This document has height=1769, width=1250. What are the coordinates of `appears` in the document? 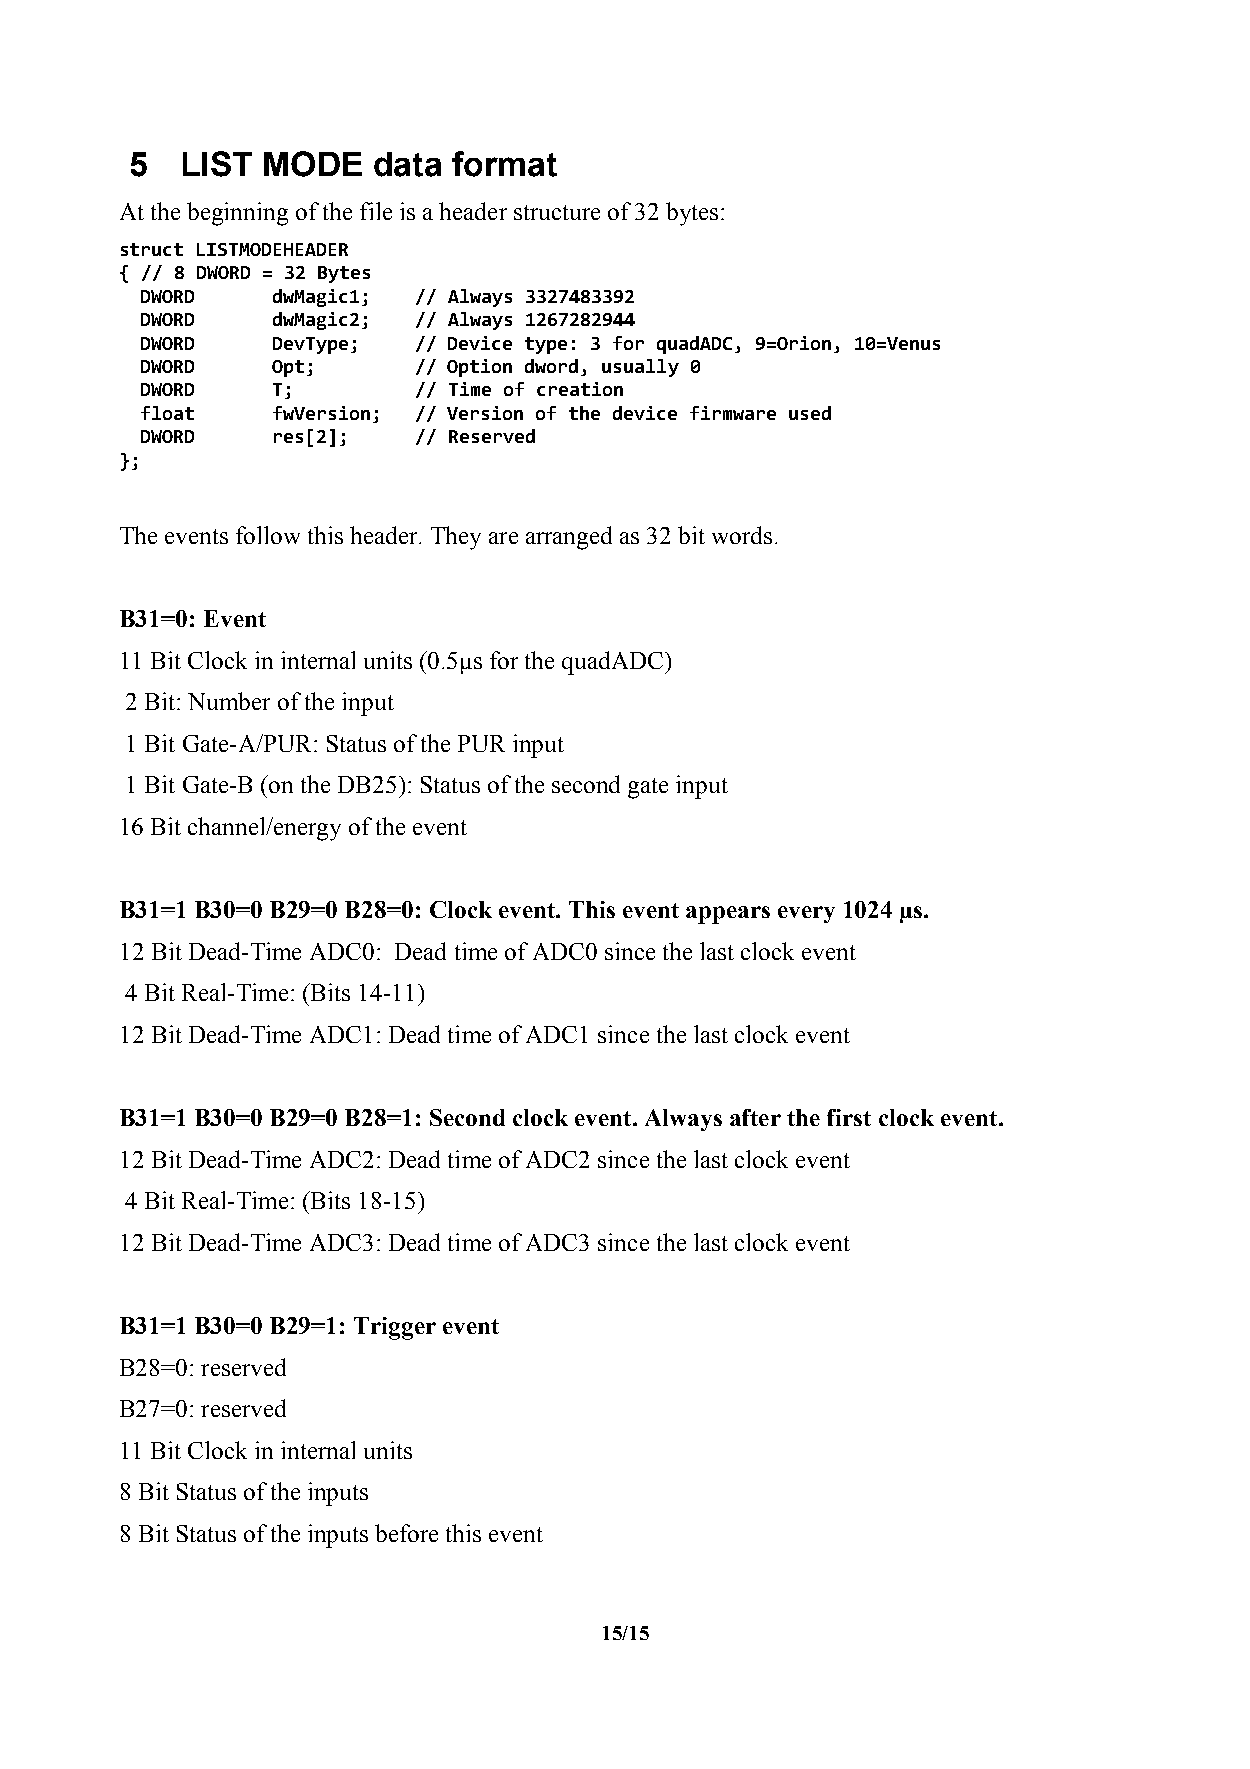 It's located at (728, 915).
